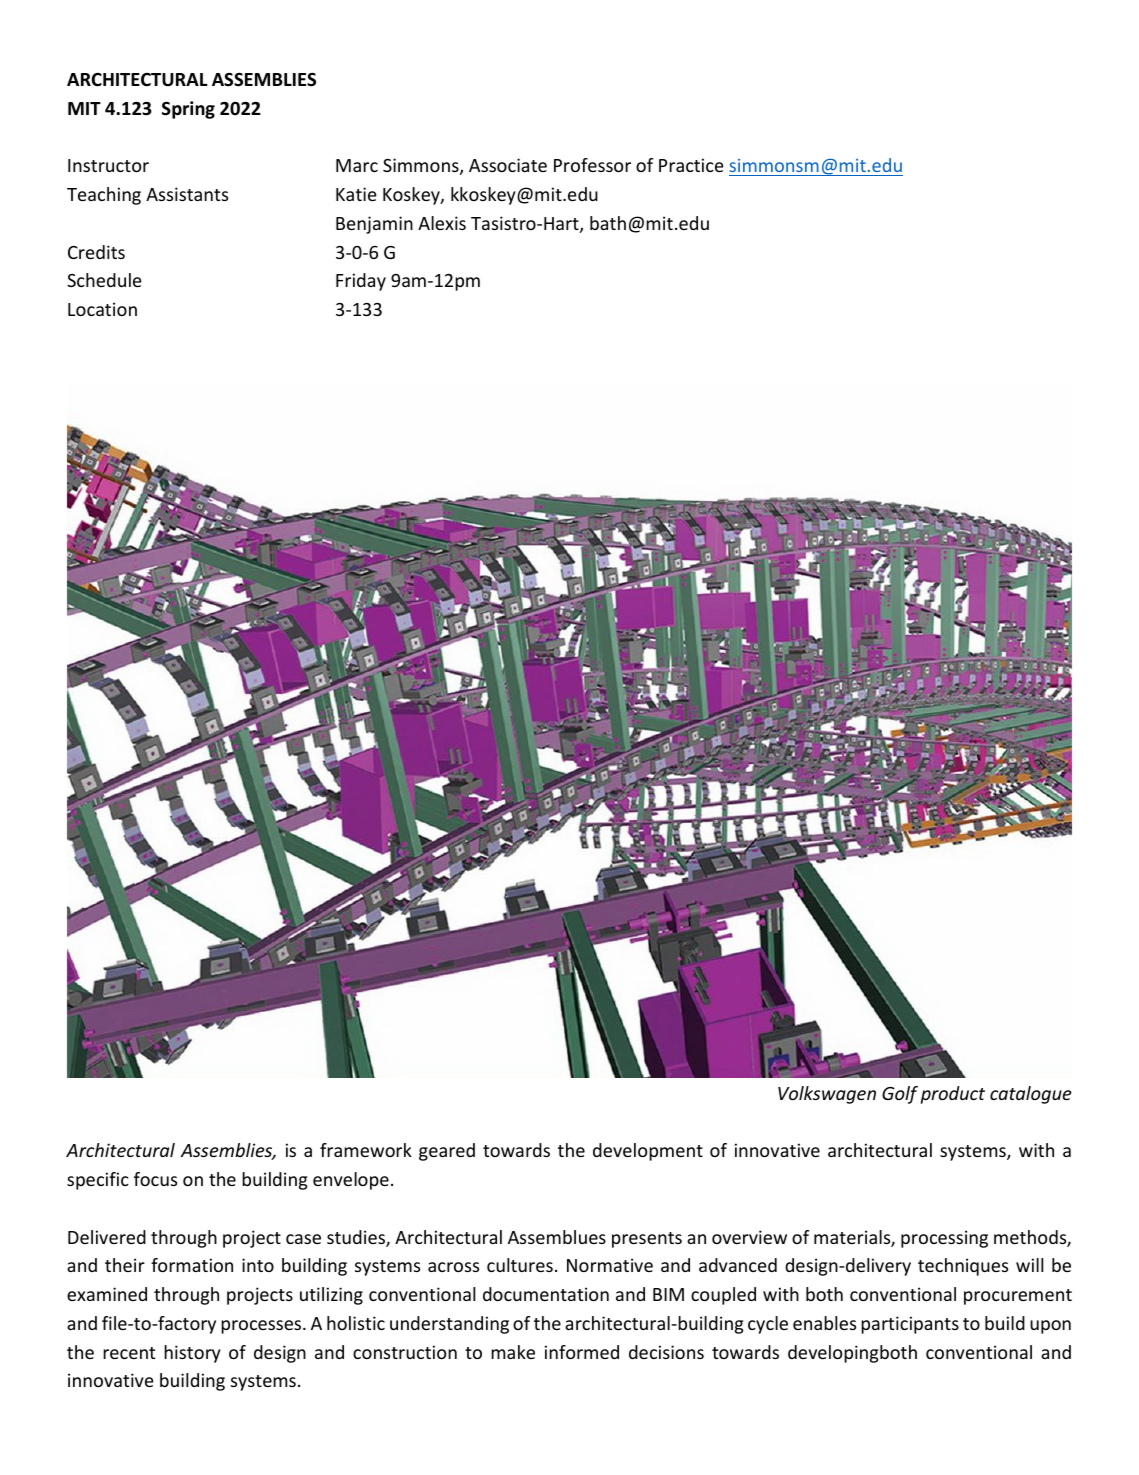 The width and height of the screenshot is (1139, 1475). I want to click on Professor, so click(592, 165).
